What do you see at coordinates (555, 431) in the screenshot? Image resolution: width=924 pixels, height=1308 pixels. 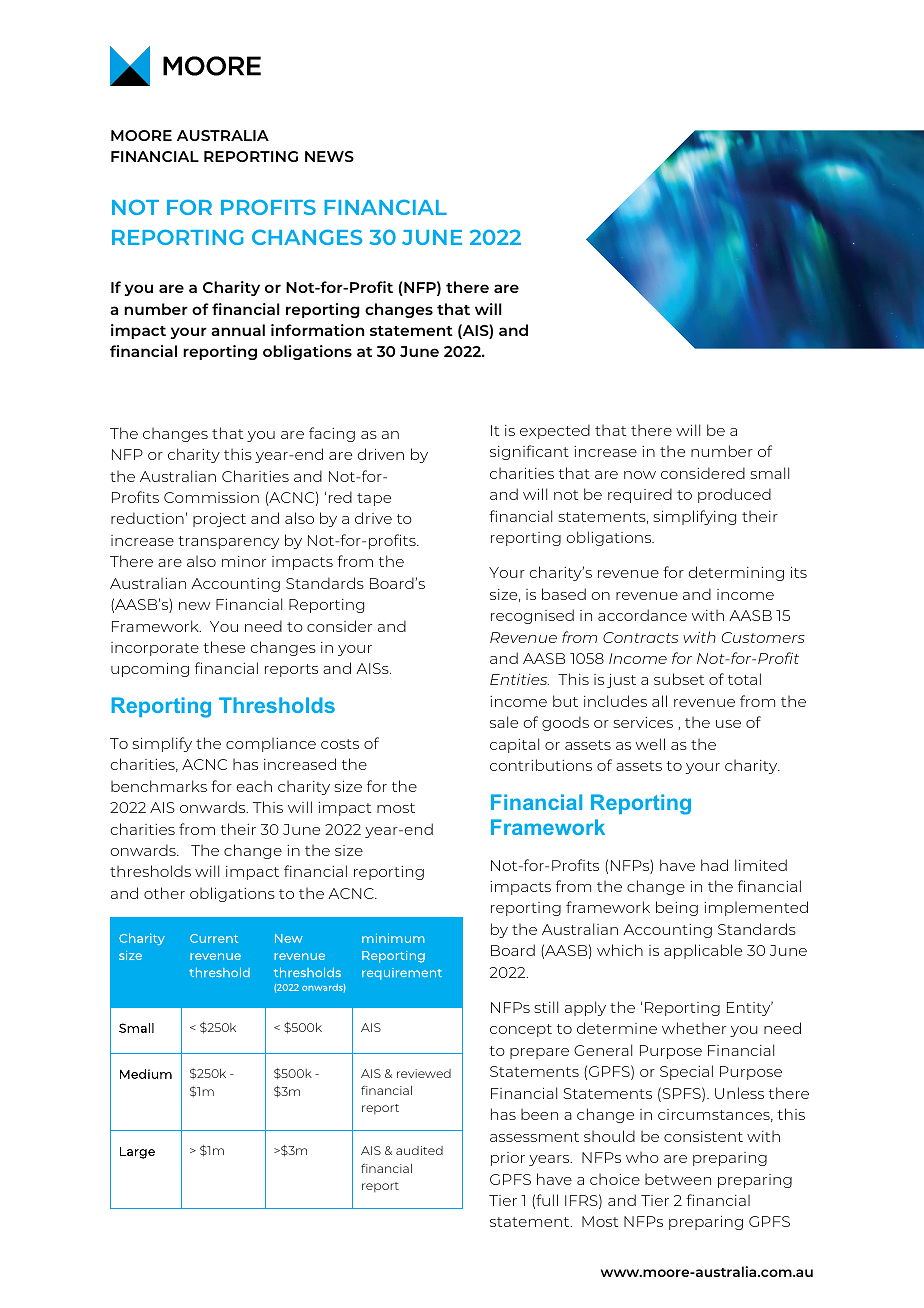 I see `expected` at bounding box center [555, 431].
